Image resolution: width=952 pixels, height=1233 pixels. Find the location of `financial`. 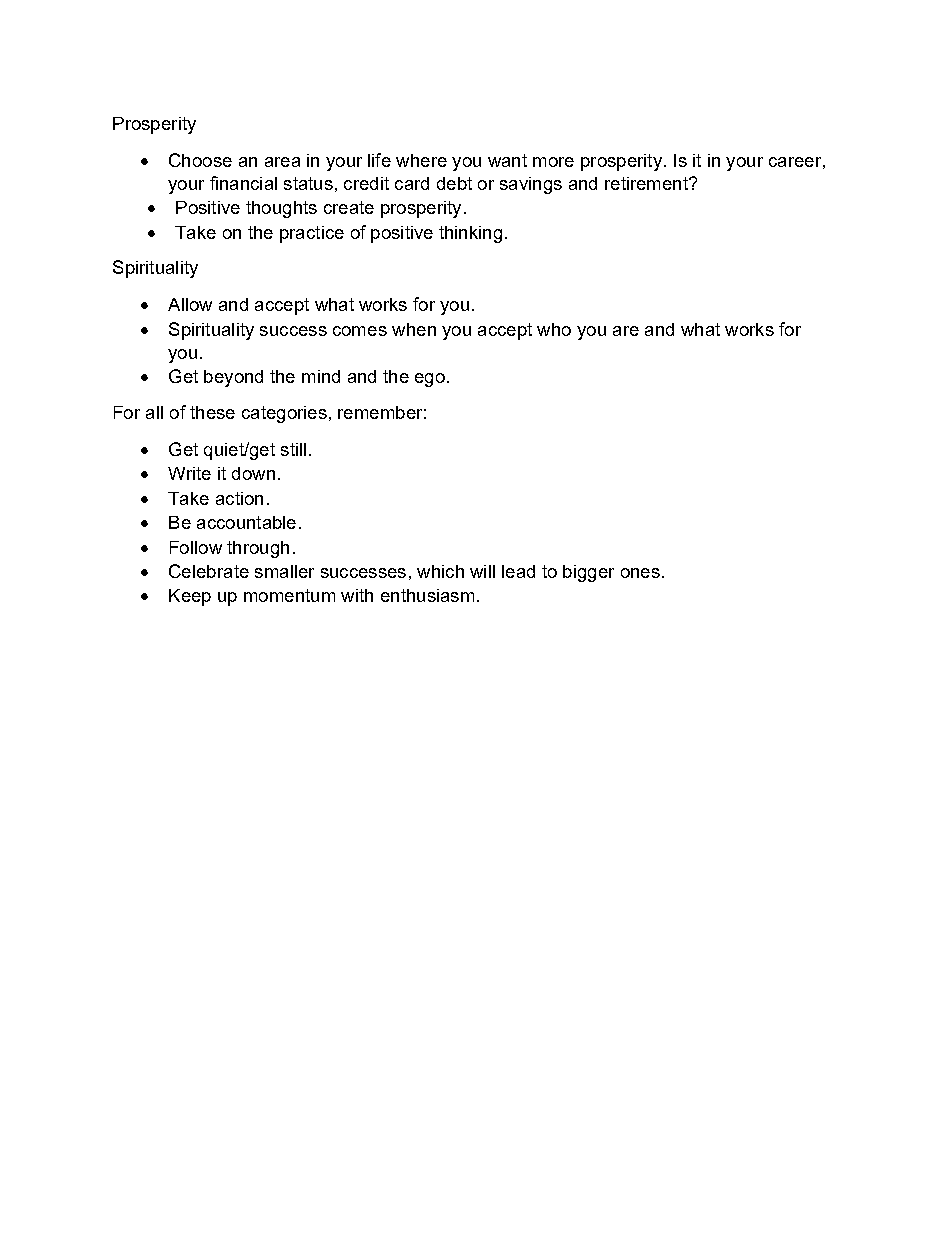

financial is located at coordinates (243, 183).
